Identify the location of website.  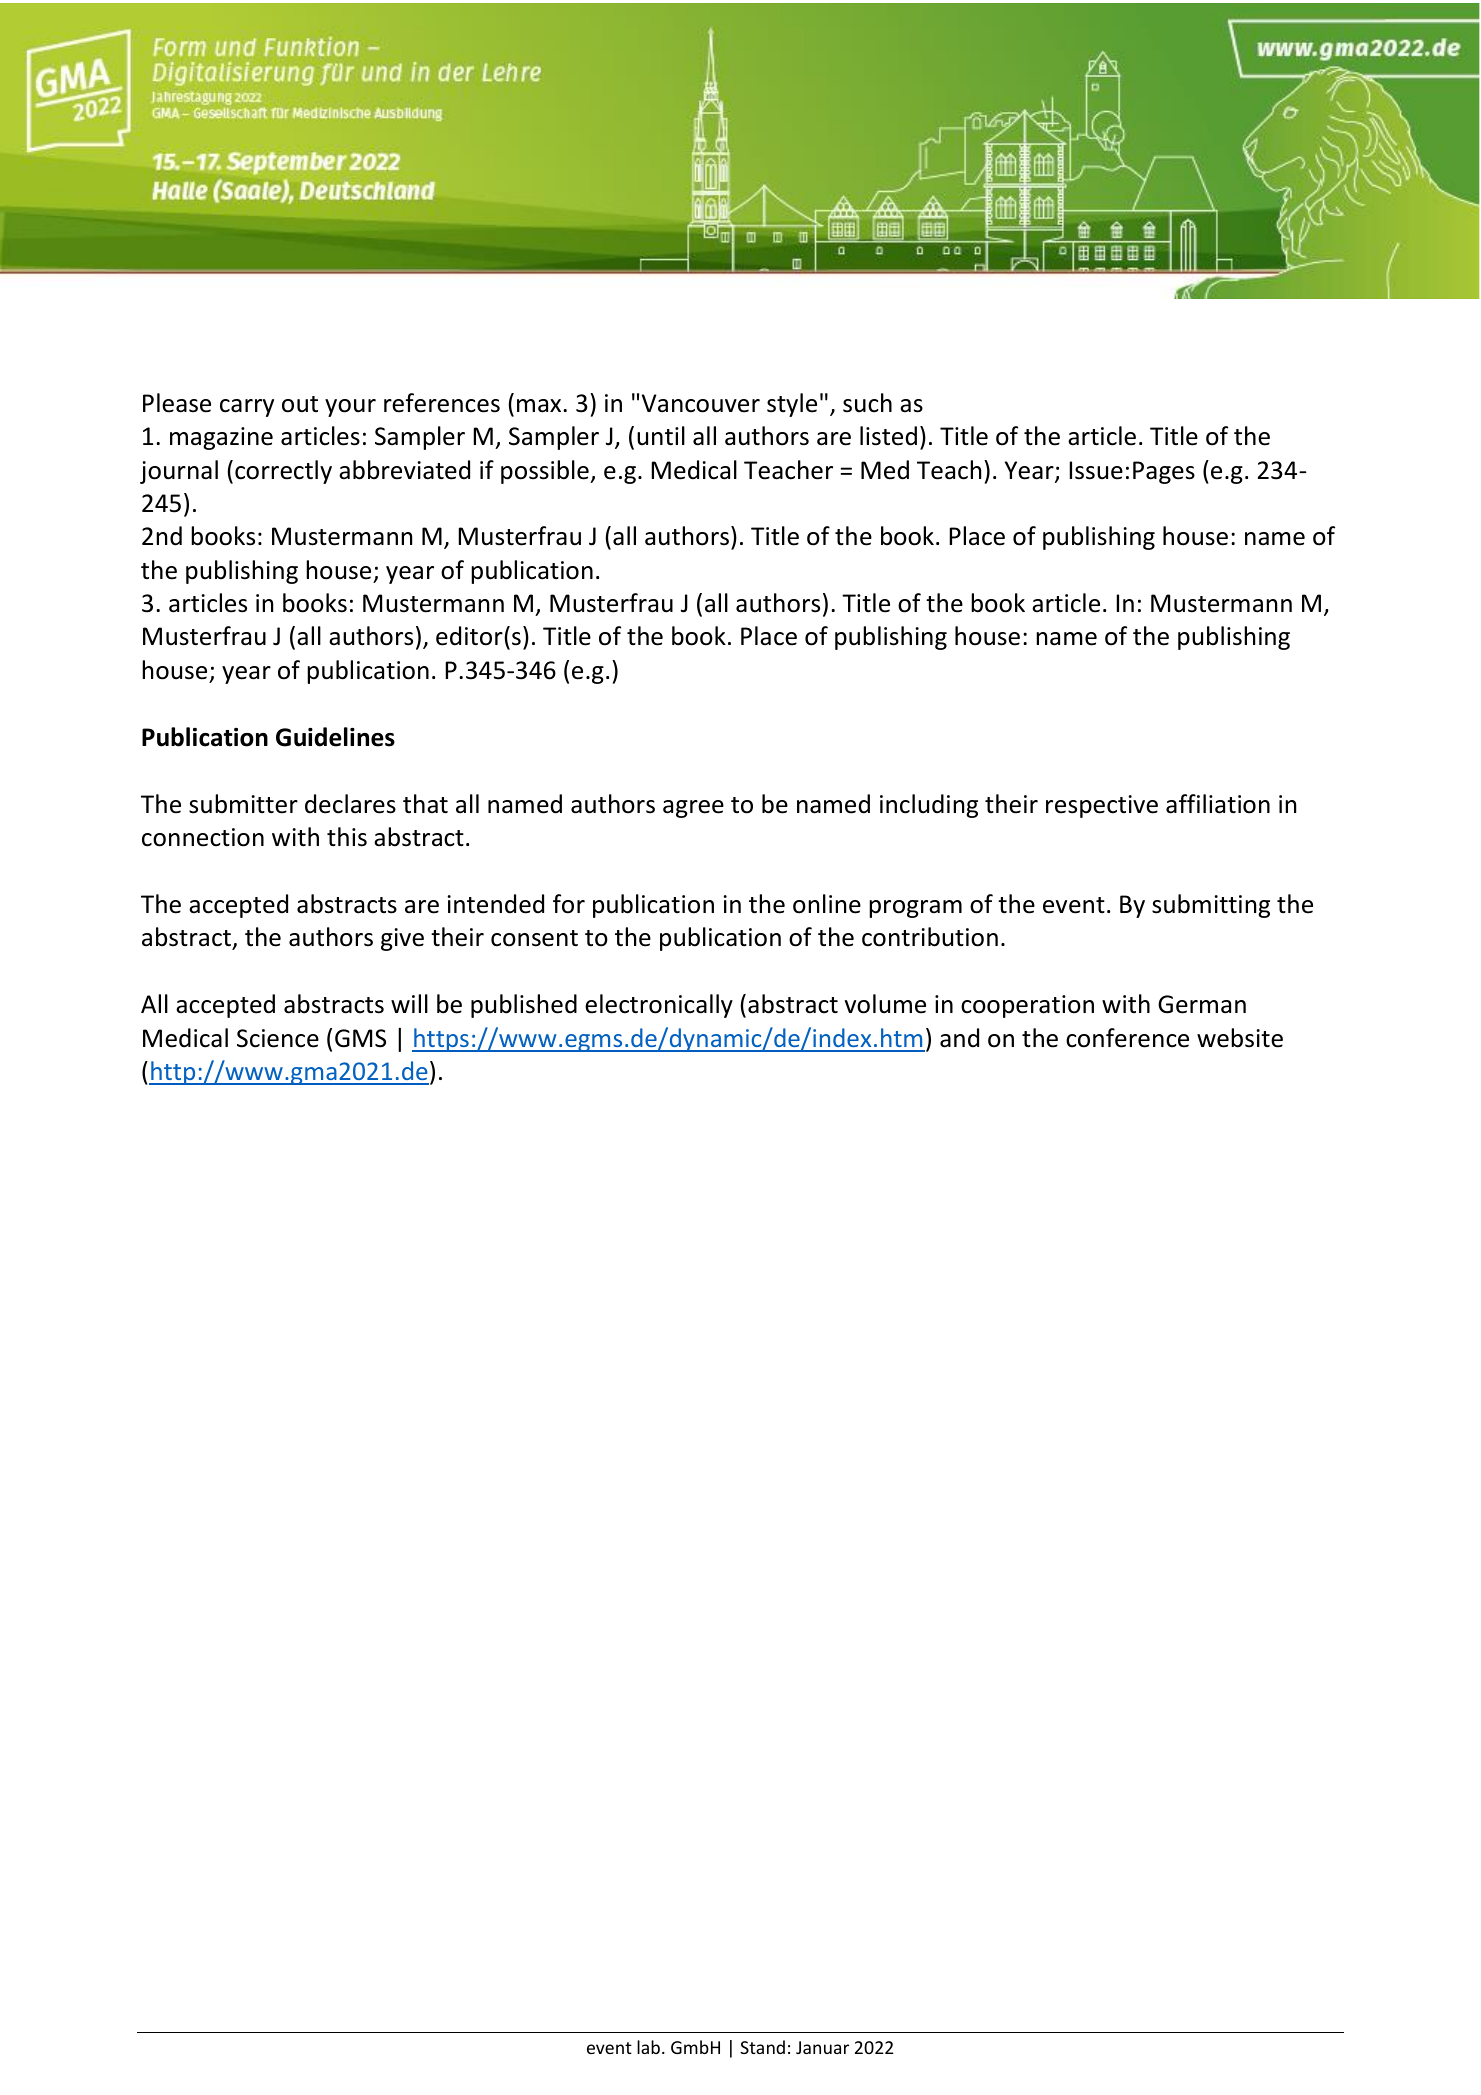
(1240, 1038).
